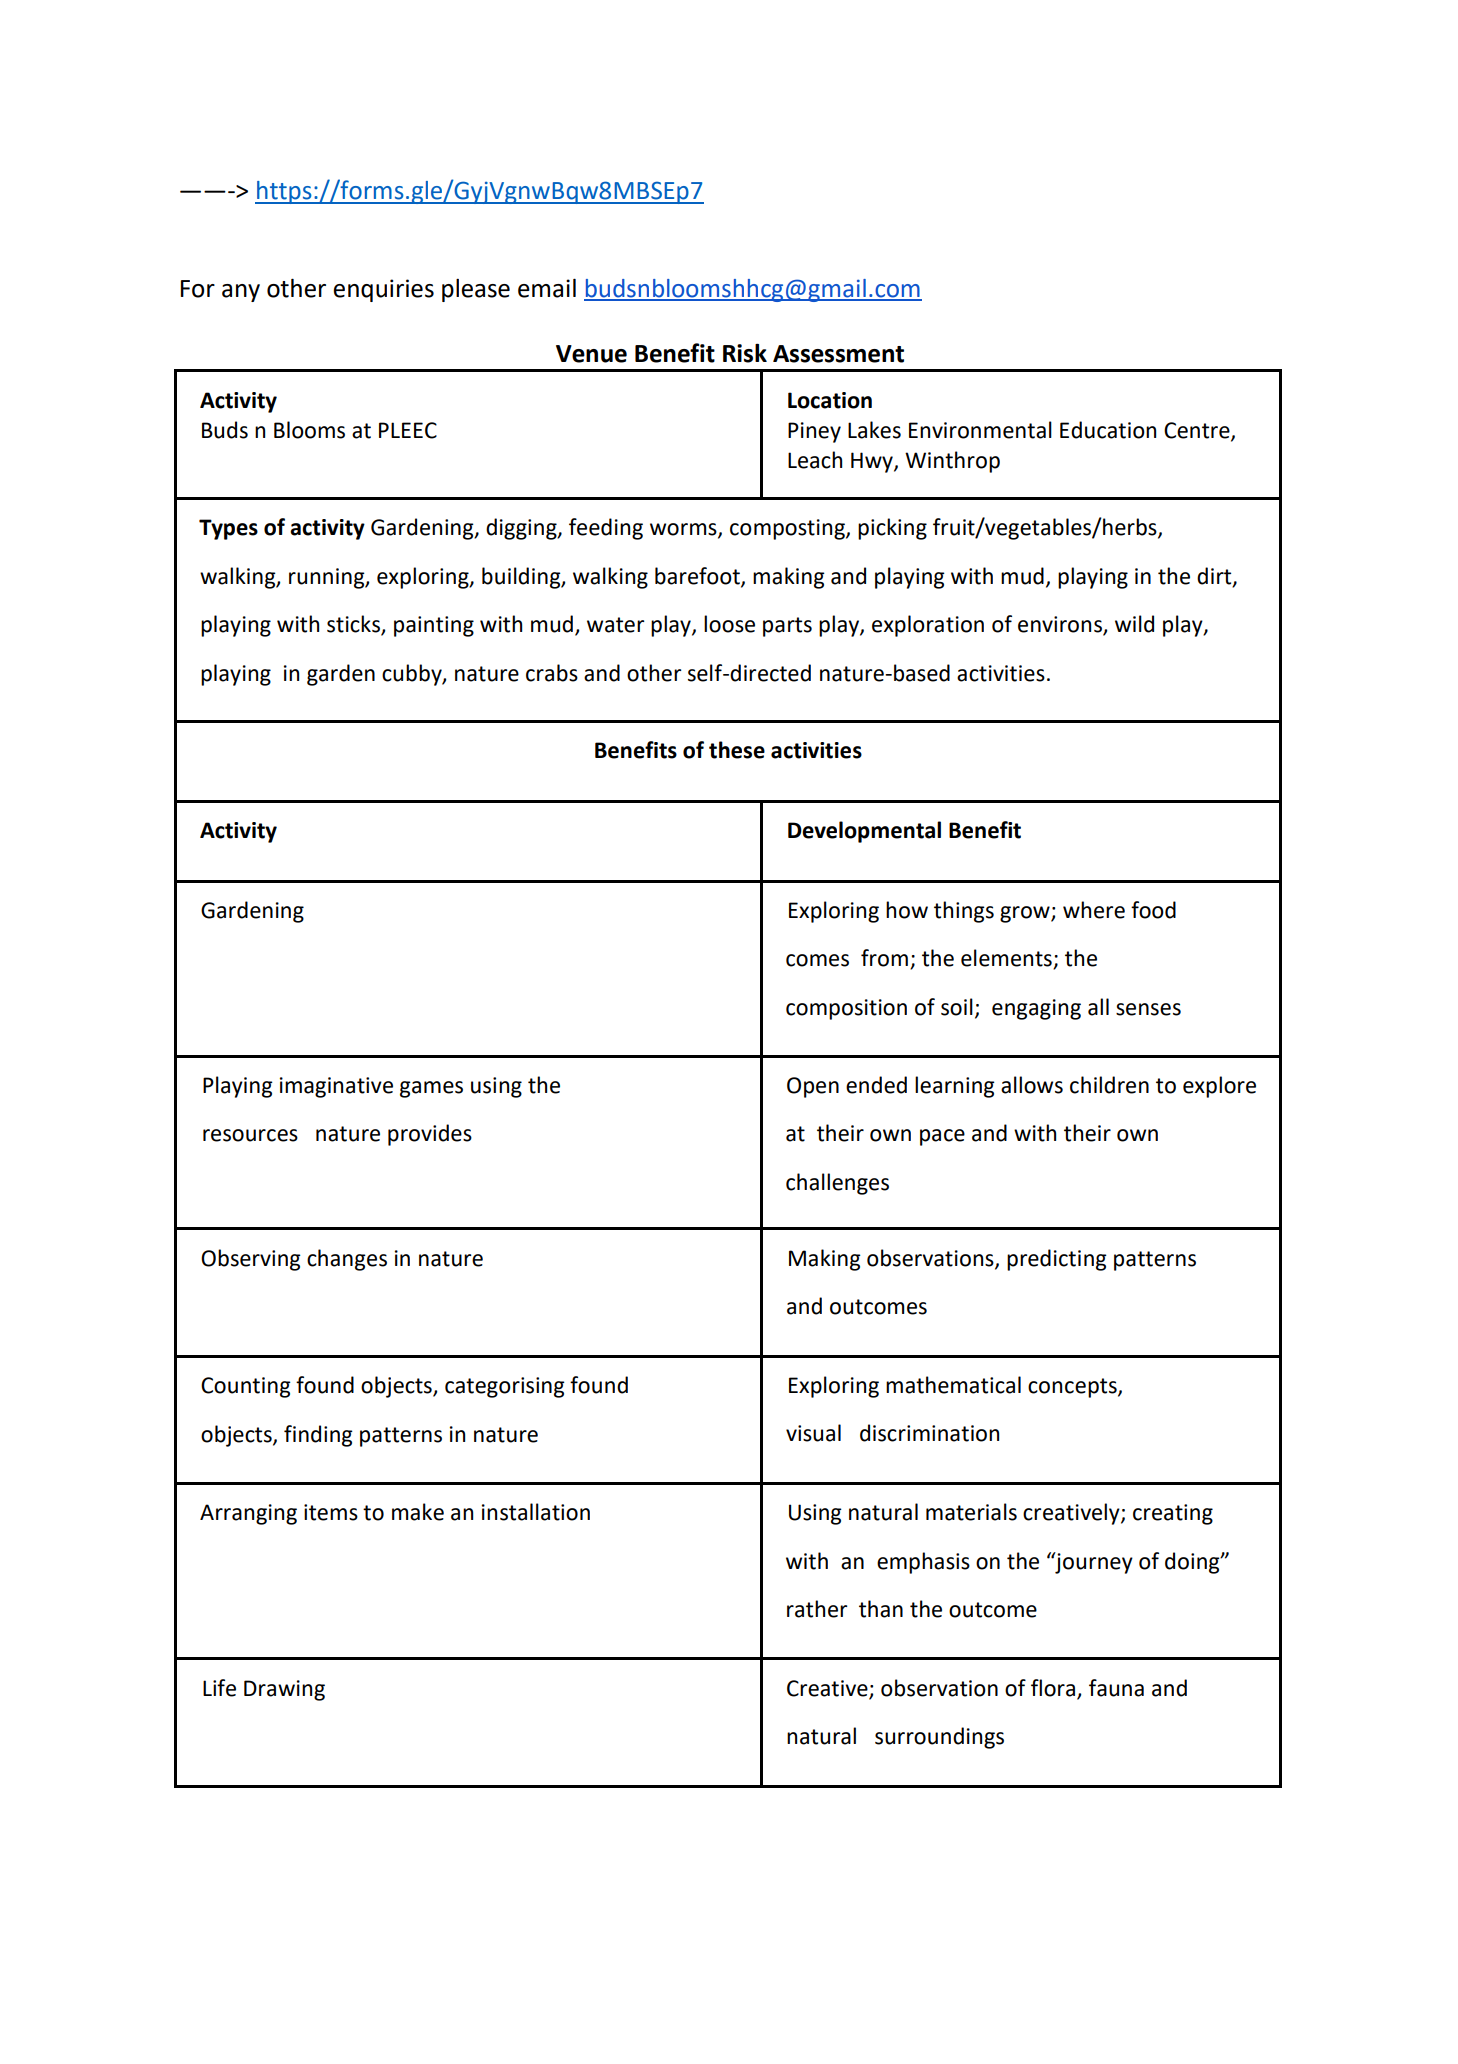 The width and height of the screenshot is (1458, 2064). I want to click on Counting, so click(246, 1387).
